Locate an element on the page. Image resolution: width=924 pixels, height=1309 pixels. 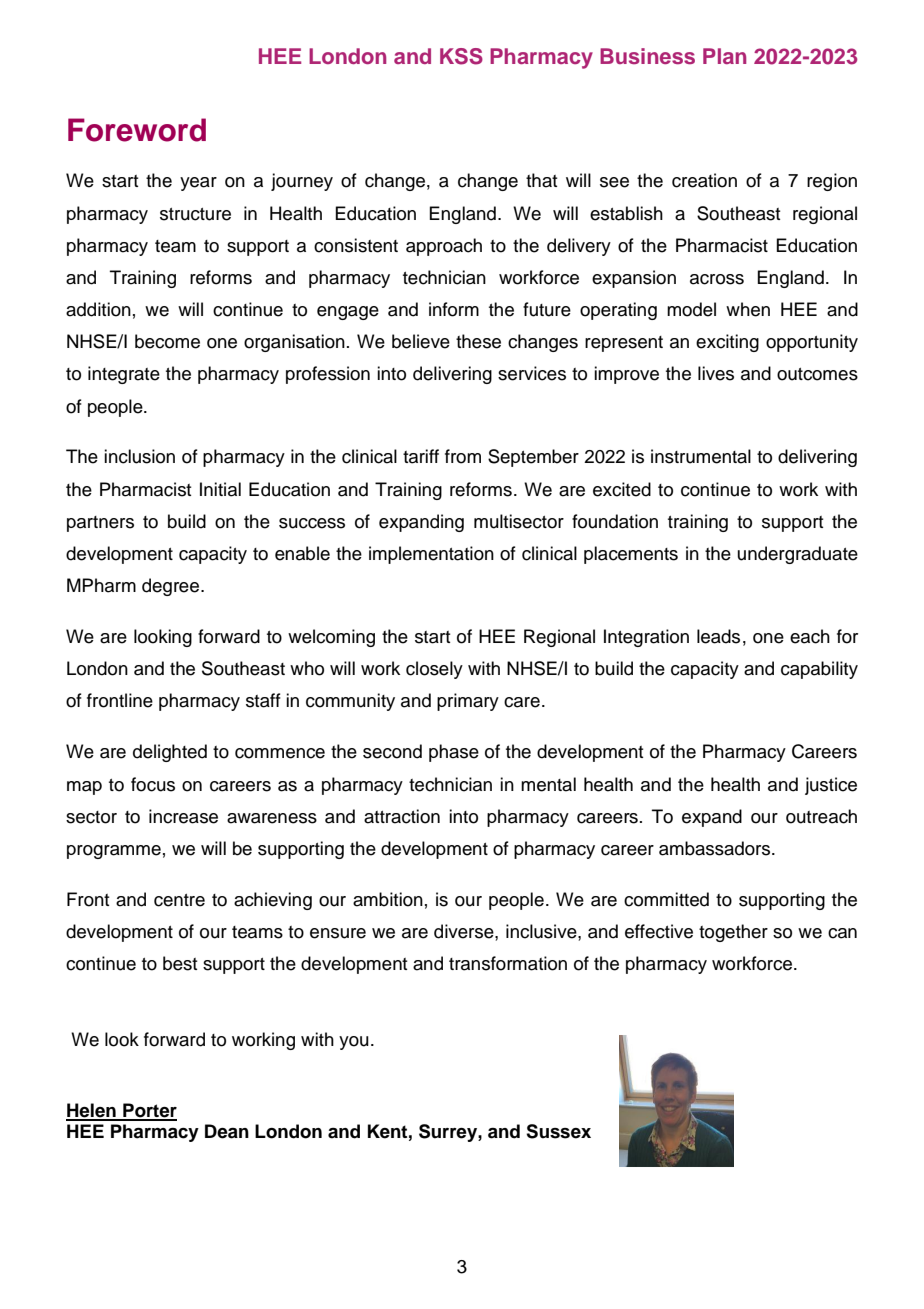
Sussex is located at coordinates (558, 1131).
